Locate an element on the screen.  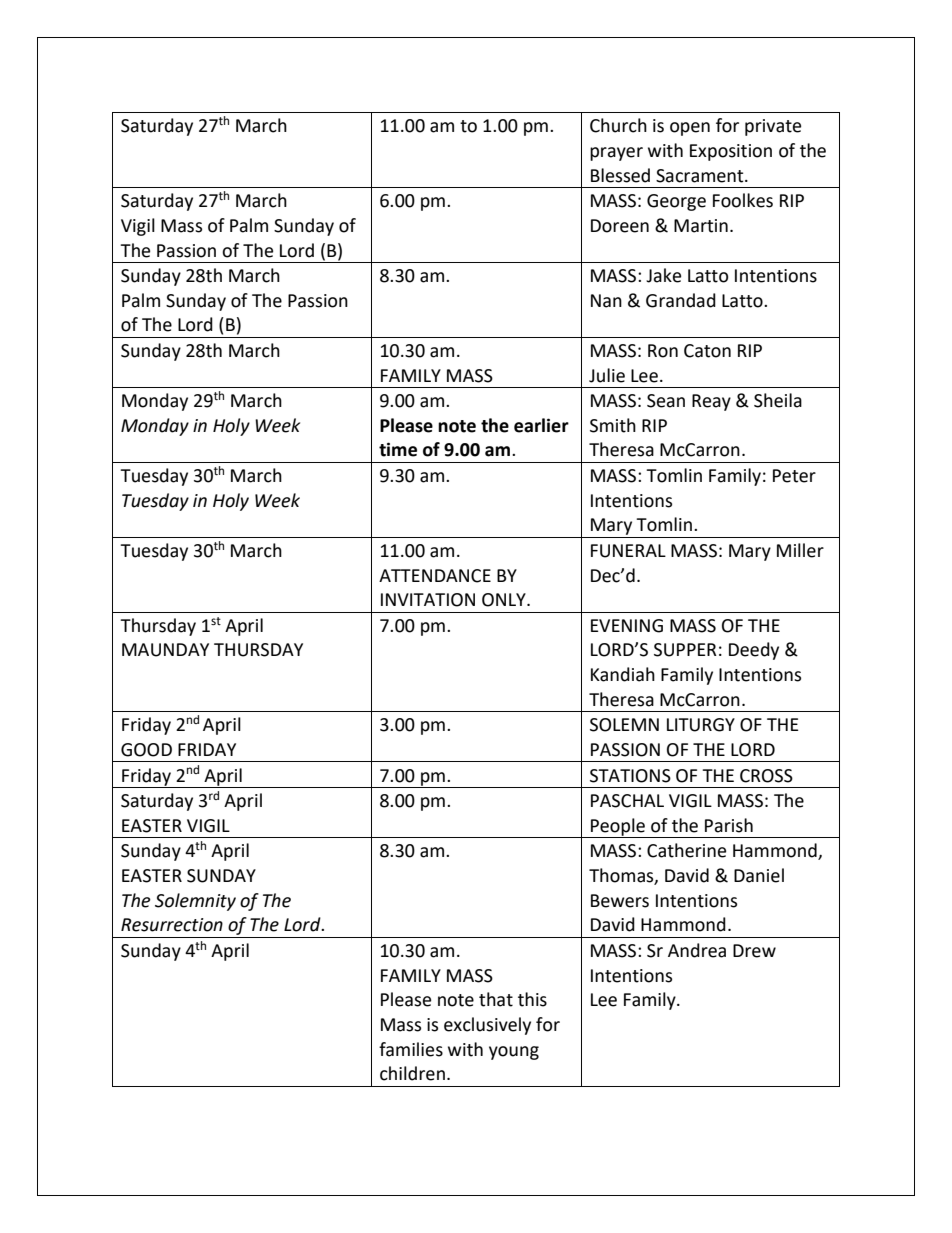
Parish is located at coordinates (729, 825).
